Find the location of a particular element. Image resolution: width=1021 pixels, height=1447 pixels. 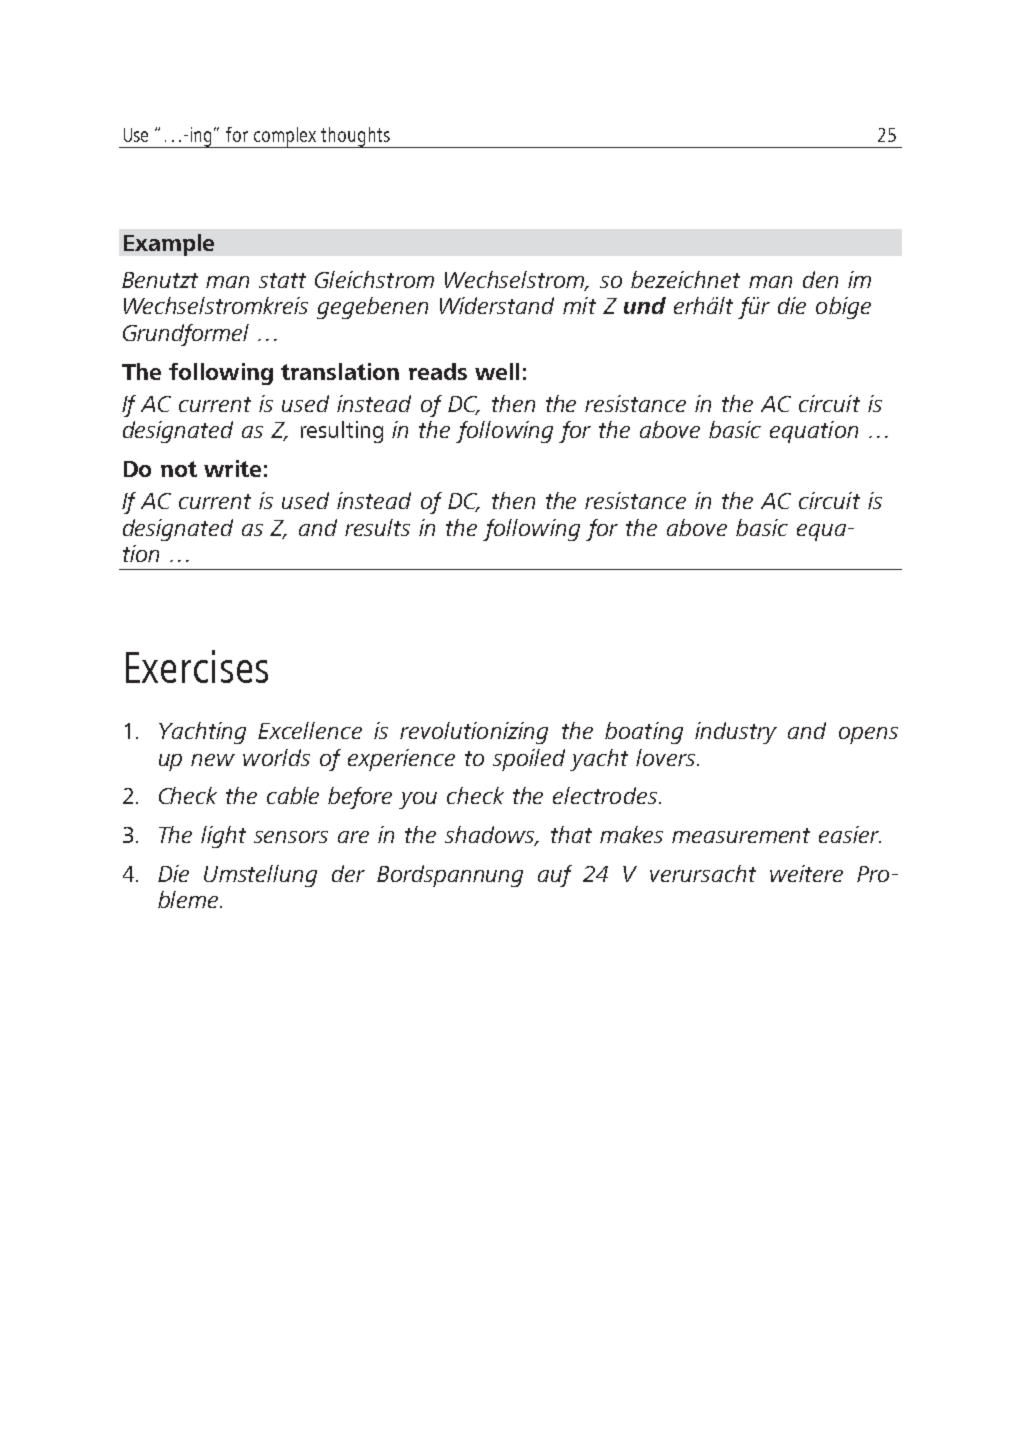

well is located at coordinates (497, 371).
